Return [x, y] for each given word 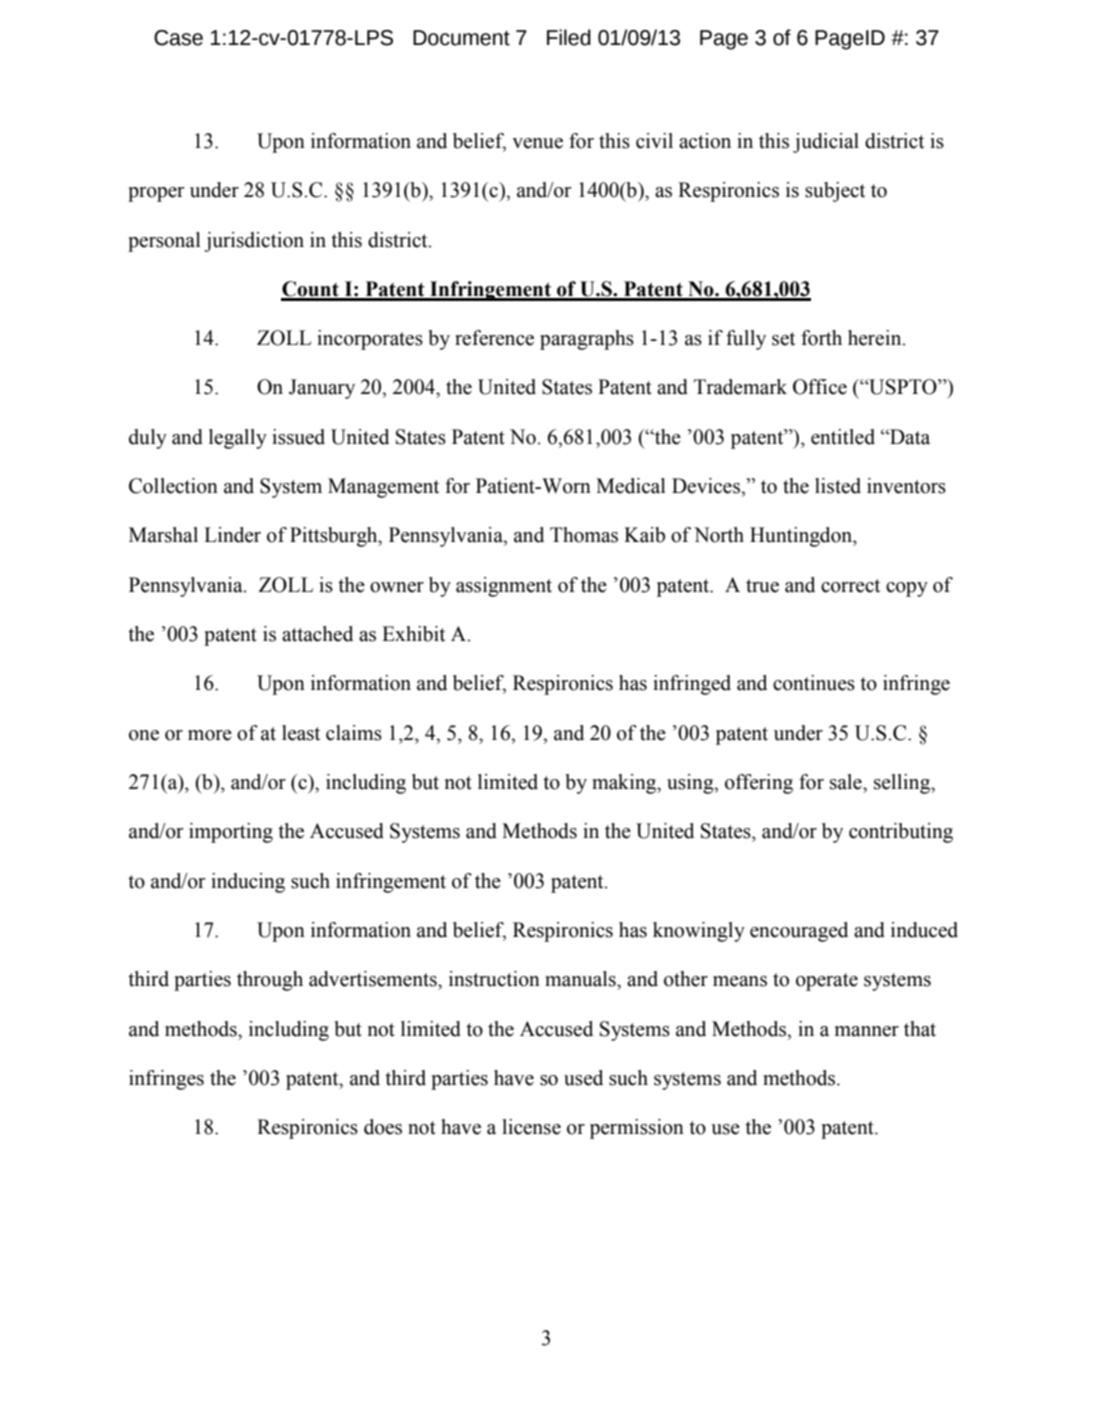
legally [238, 439]
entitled [843, 437]
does [383, 1127]
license [531, 1127]
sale [847, 782]
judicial [826, 143]
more [210, 735]
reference [494, 338]
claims [354, 733]
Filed [569, 37]
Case [178, 38]
